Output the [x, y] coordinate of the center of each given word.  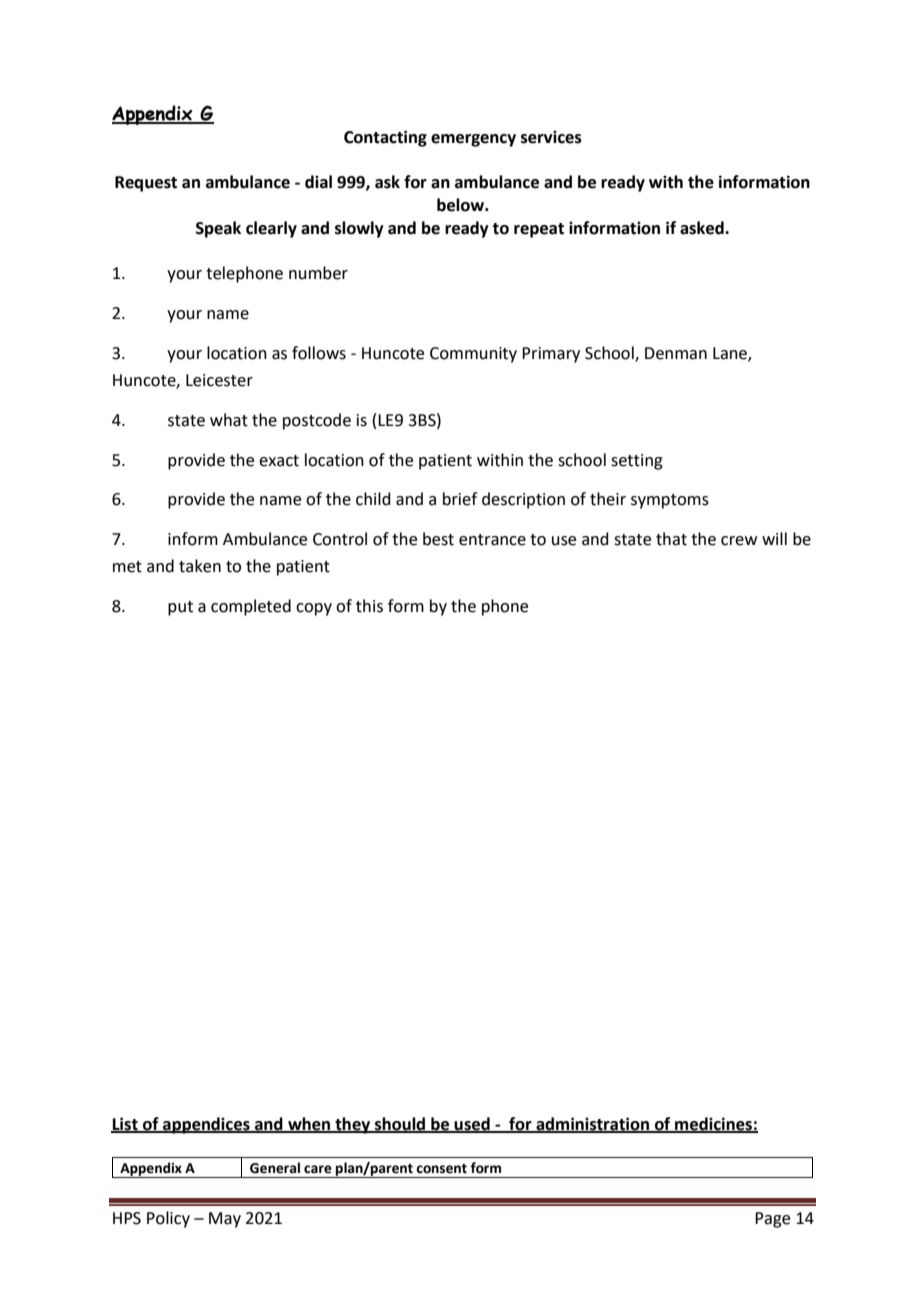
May [225, 1220]
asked [703, 228]
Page [772, 1220]
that [671, 539]
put [180, 608]
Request [146, 184]
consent [441, 1169]
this [369, 606]
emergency [473, 140]
